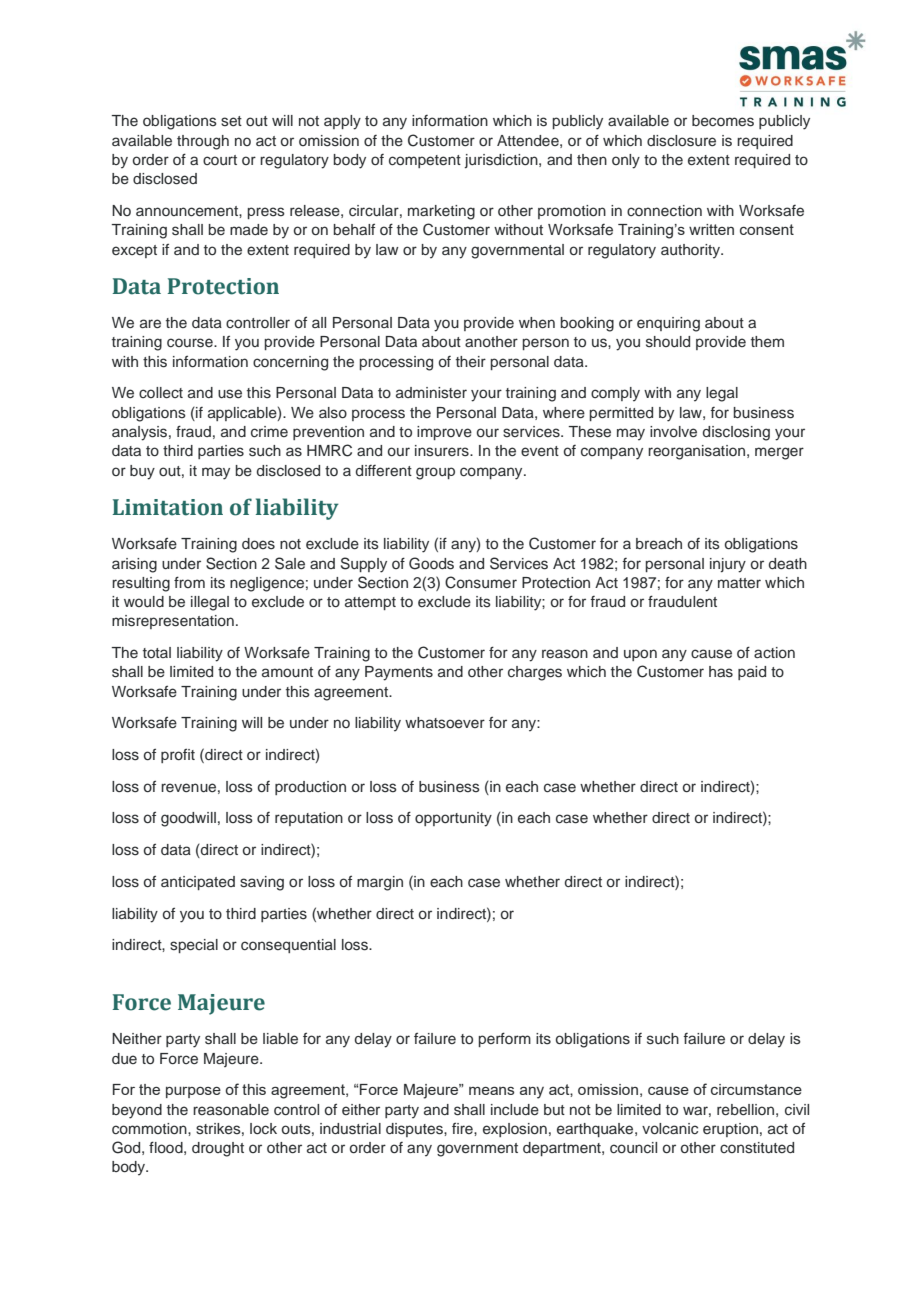 This screenshot has height=1308, width=924. I want to click on opportunity, so click(453, 819).
